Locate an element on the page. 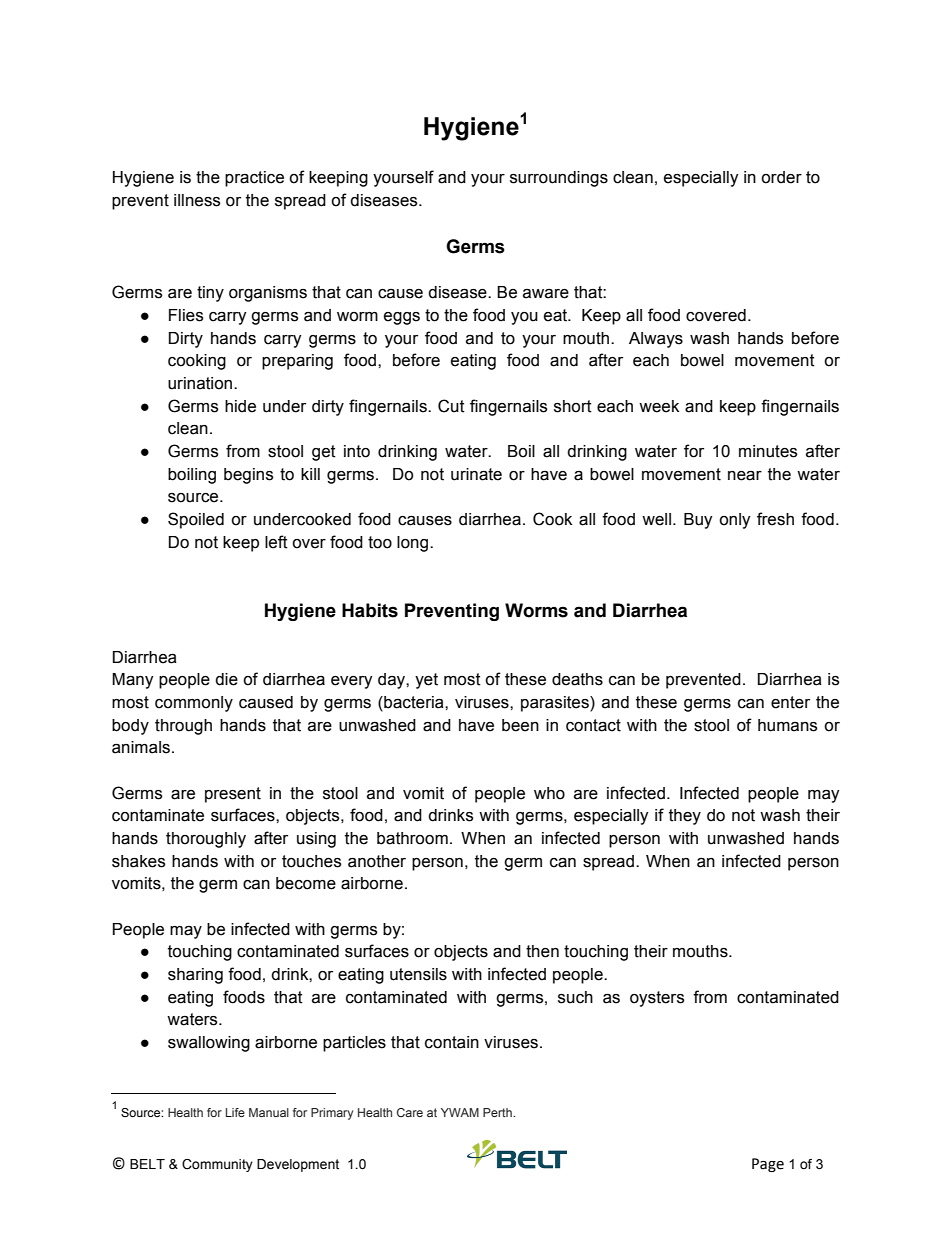 The width and height of the document is (952, 1233). Page is located at coordinates (768, 1165).
